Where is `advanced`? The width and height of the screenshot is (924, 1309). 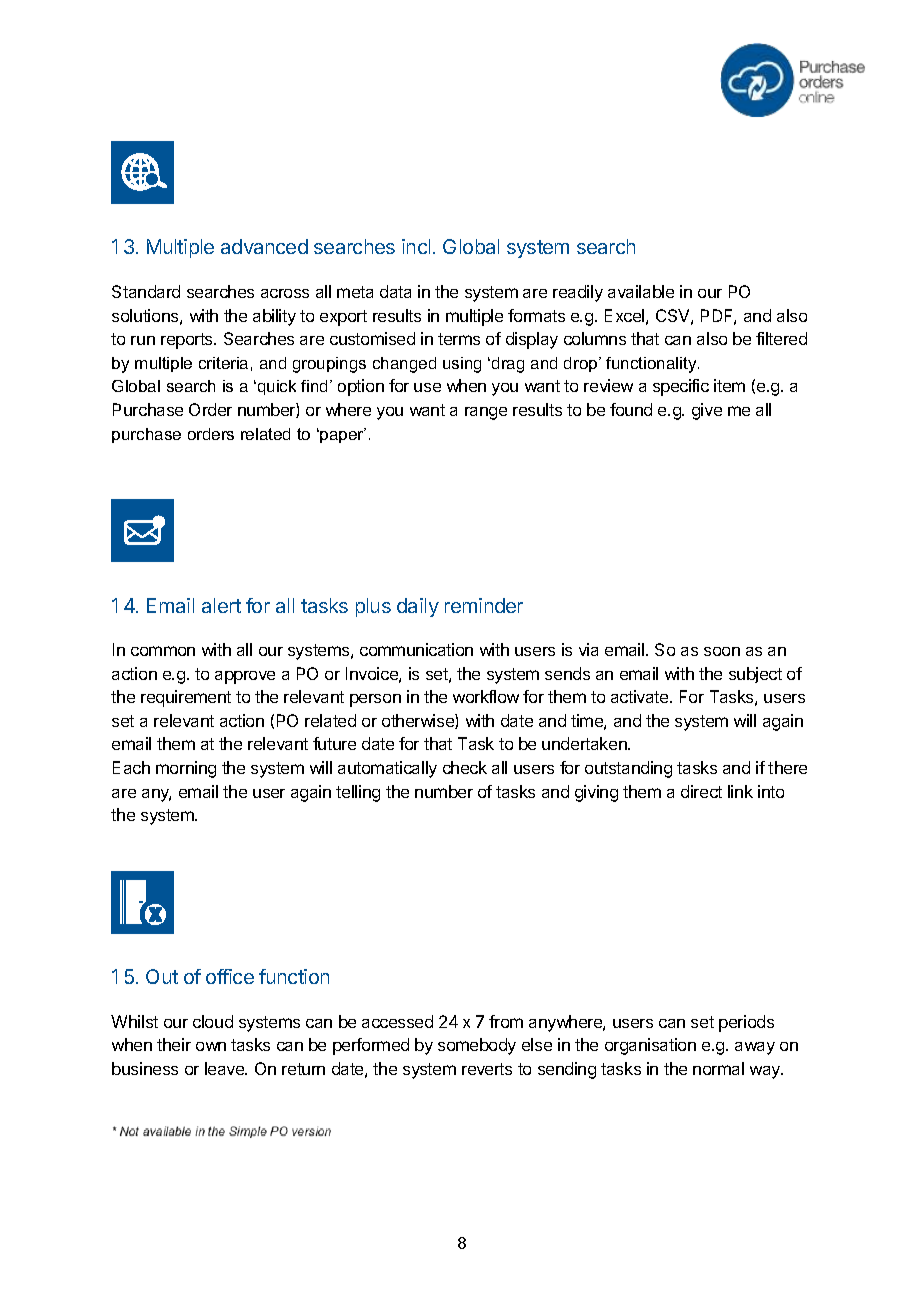
advanced is located at coordinates (264, 246).
